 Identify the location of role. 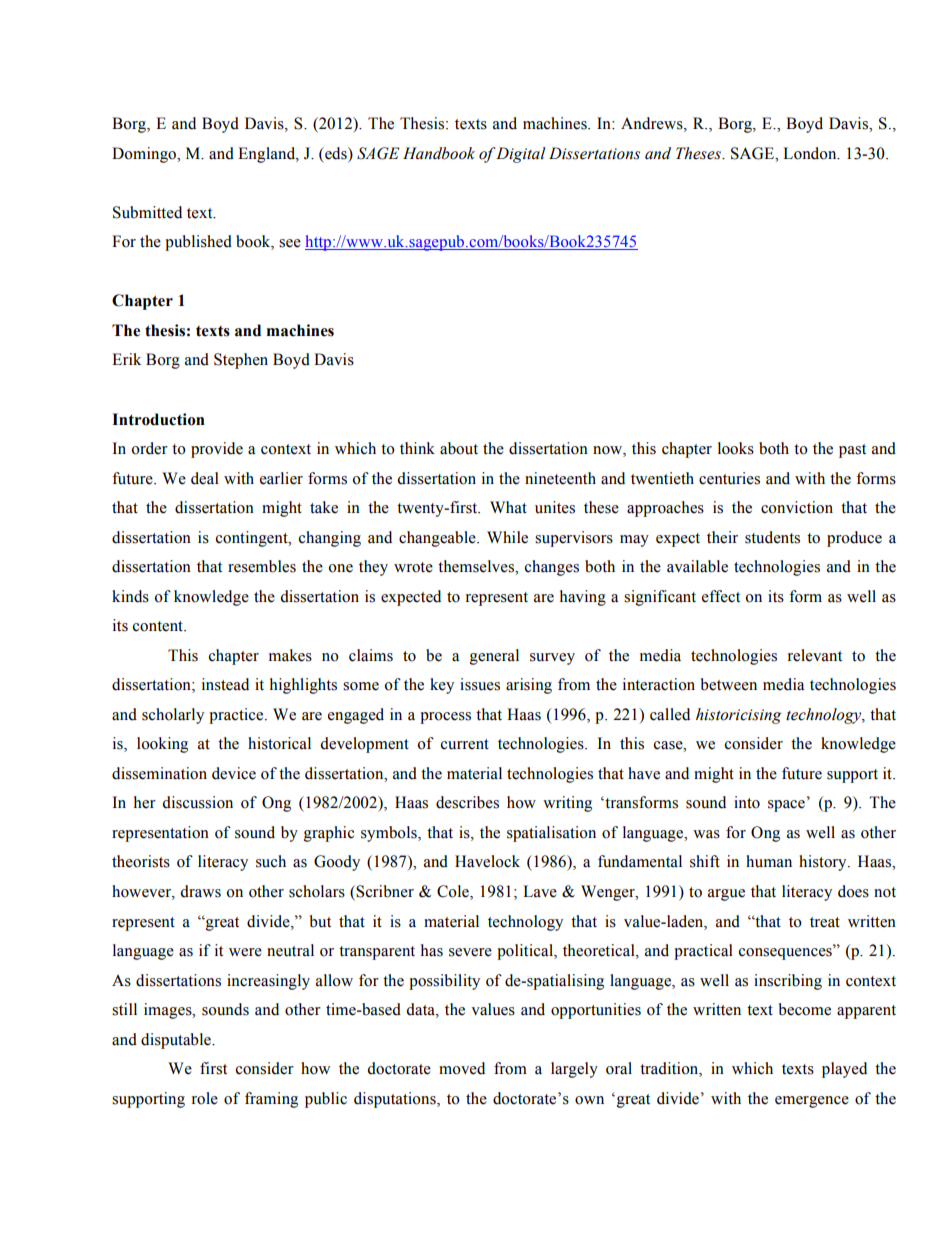
(205, 1098).
